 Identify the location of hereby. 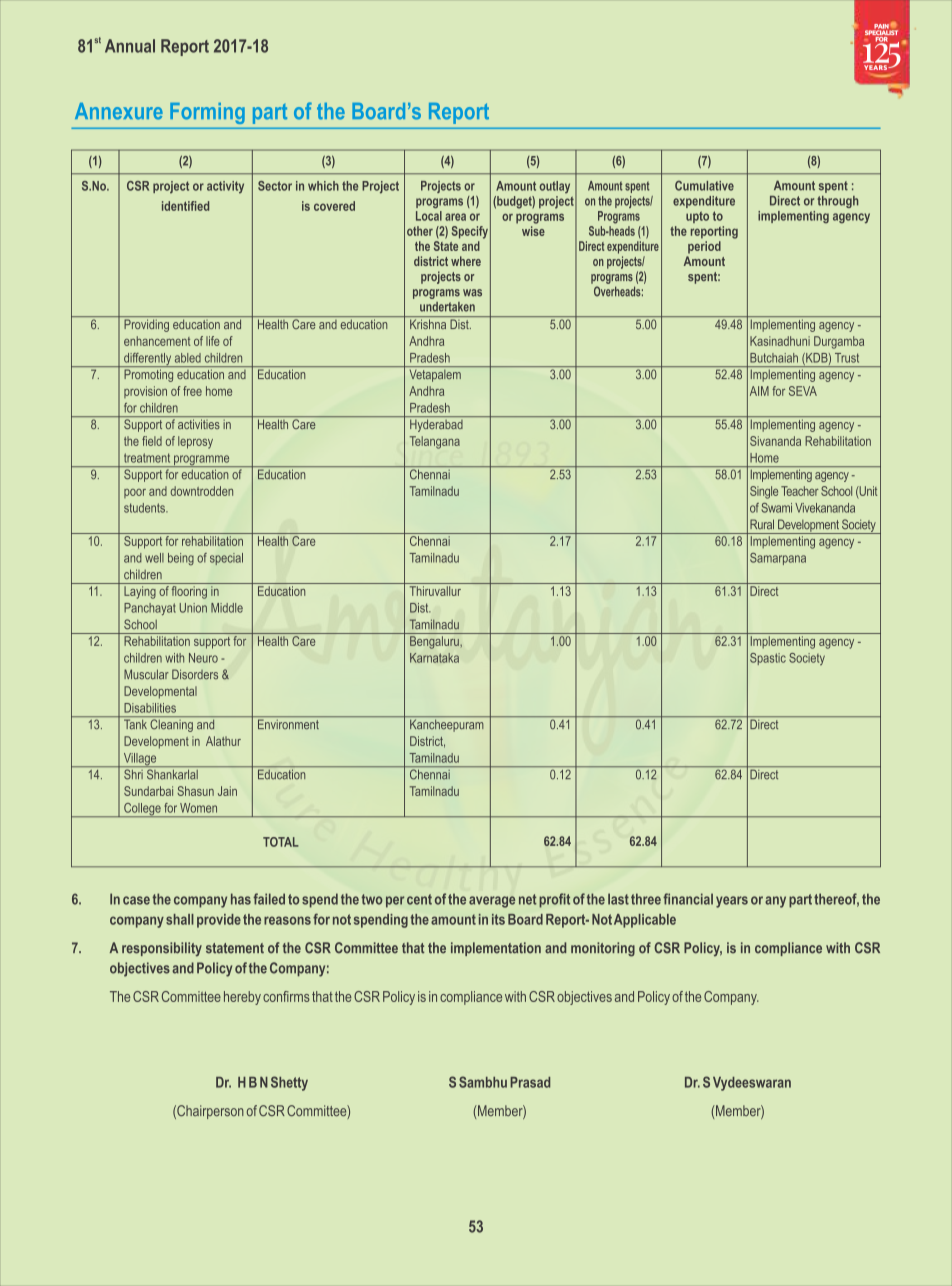
(242, 998).
